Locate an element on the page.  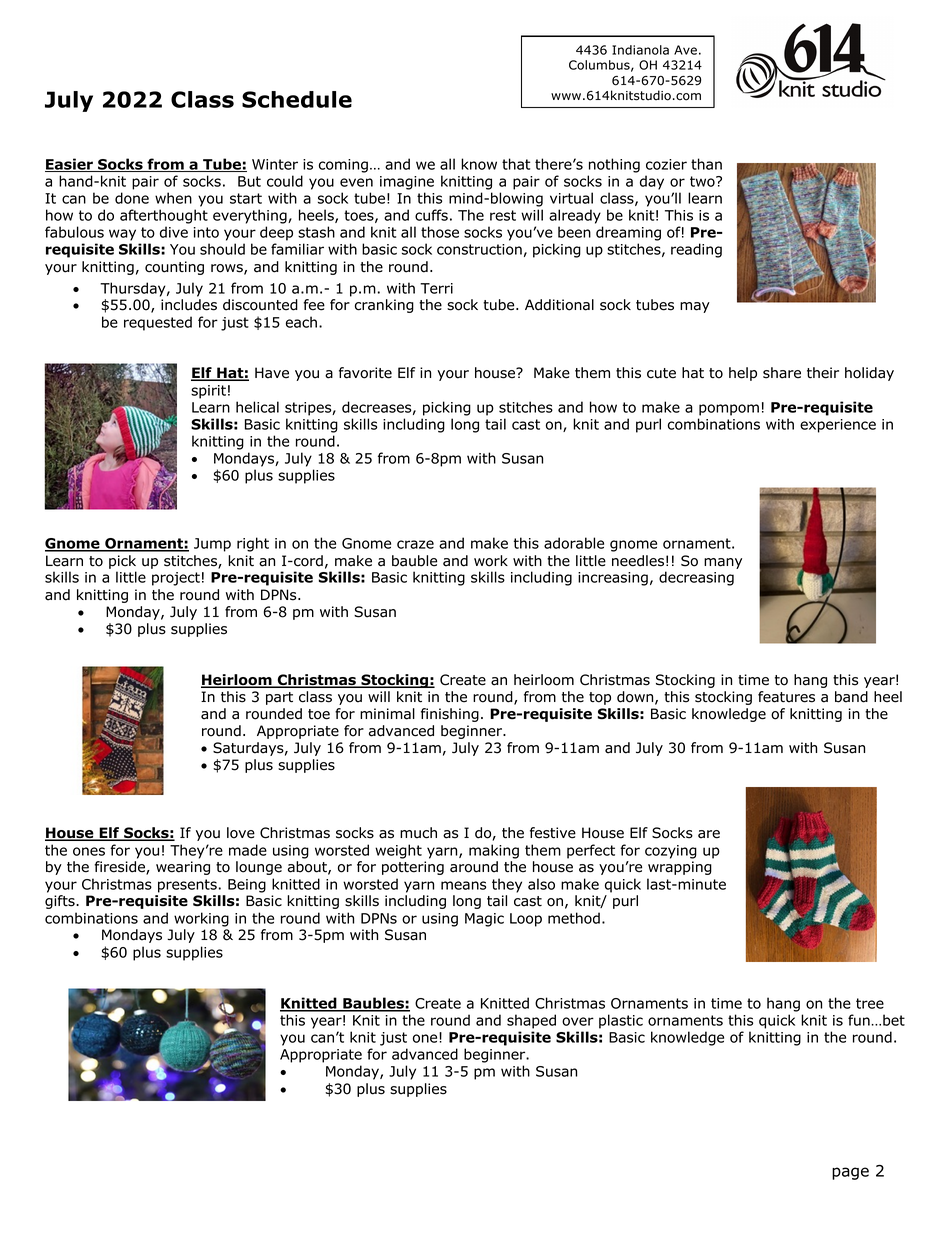
means is located at coordinates (463, 885).
